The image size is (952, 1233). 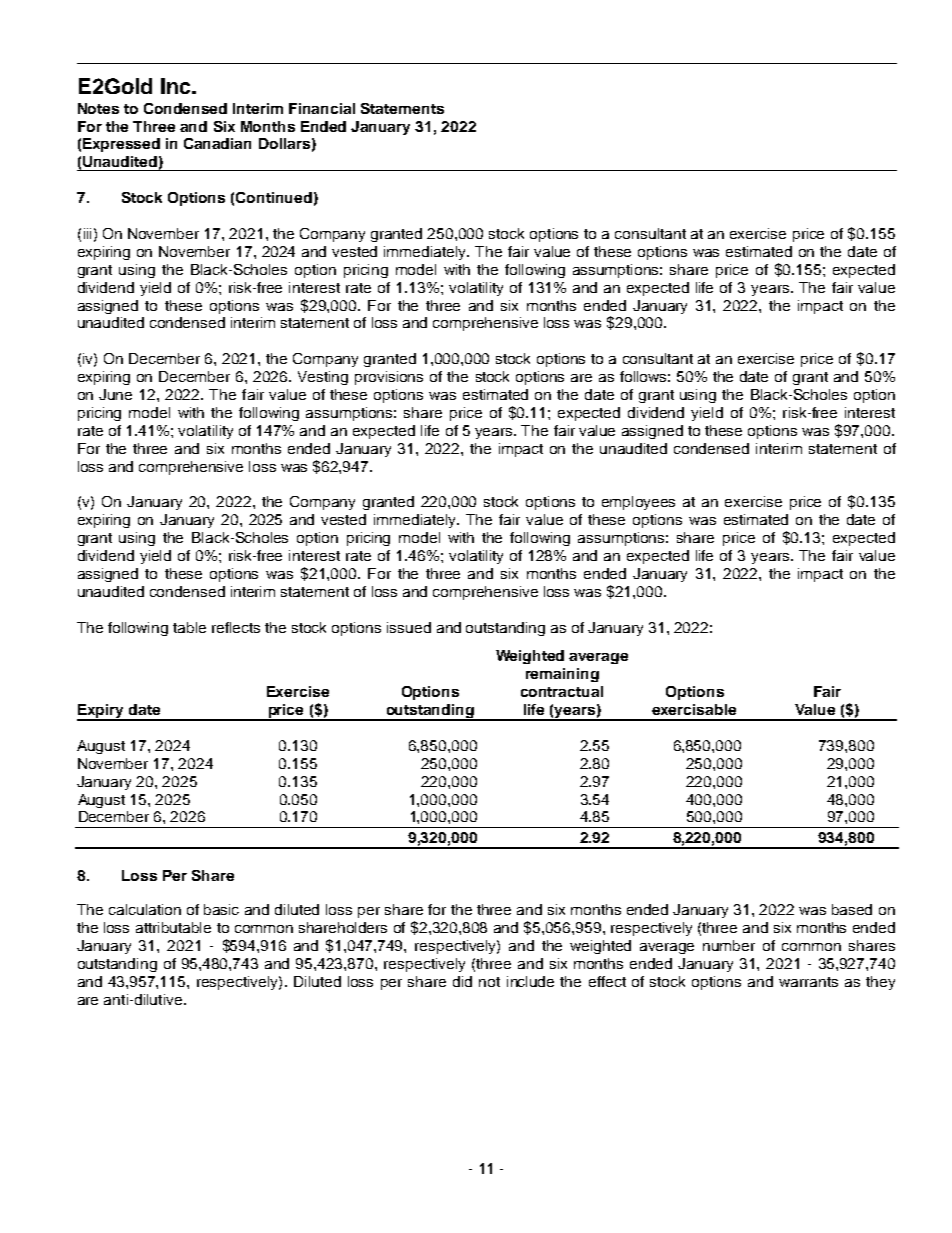 I want to click on provisions, so click(x=389, y=378).
